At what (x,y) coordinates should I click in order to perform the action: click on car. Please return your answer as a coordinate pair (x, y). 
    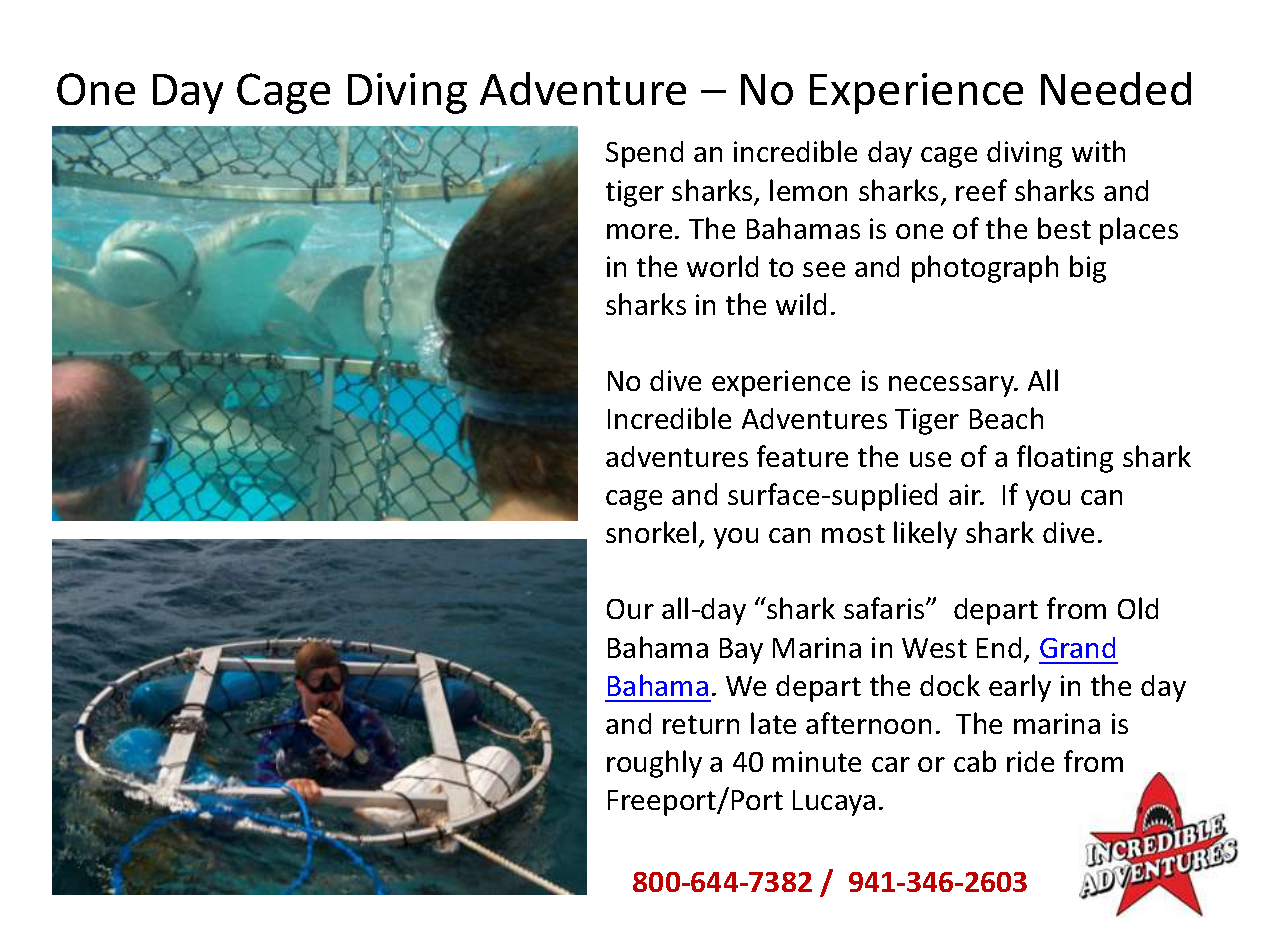
    Looking at the image, I should click on (891, 764).
